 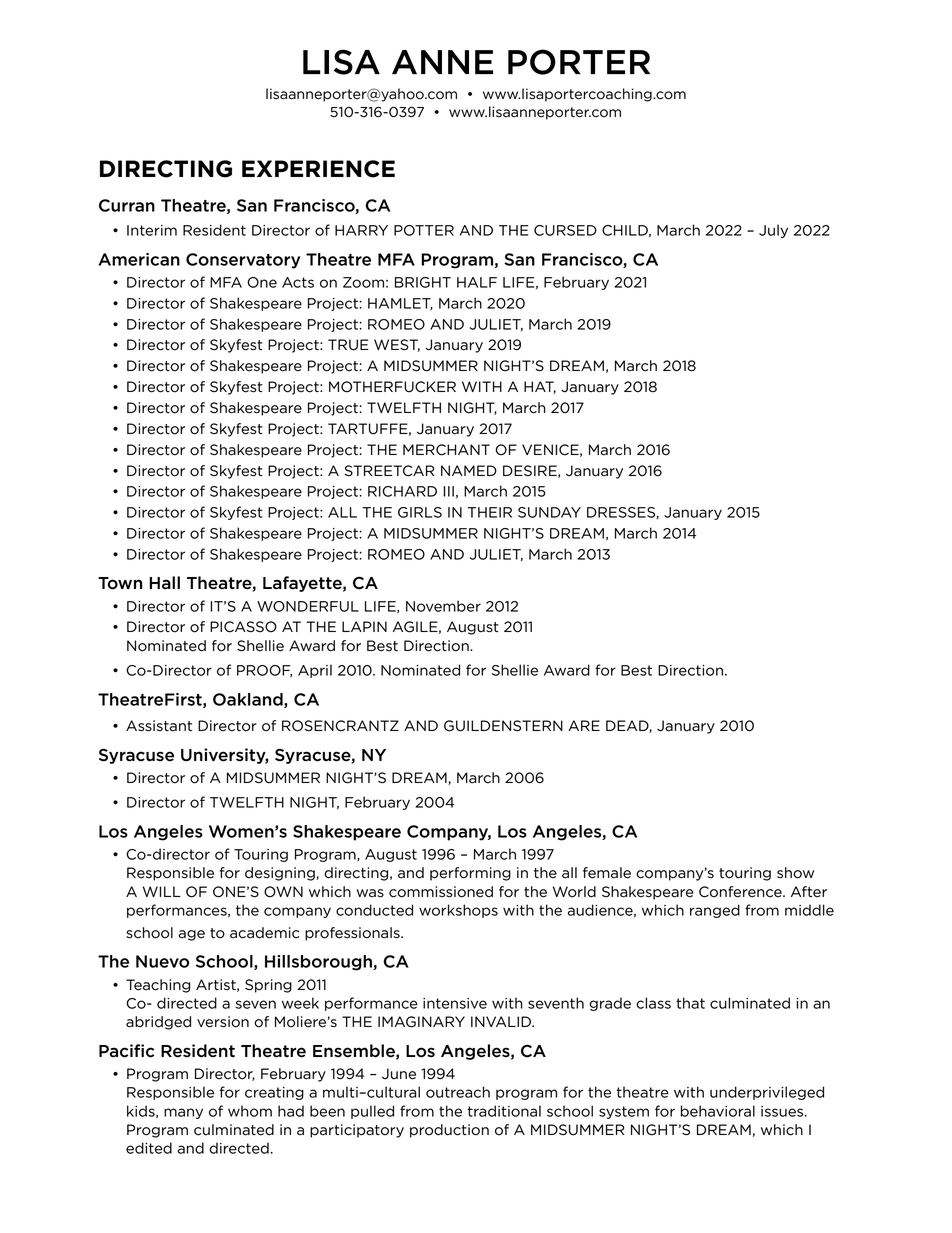 What do you see at coordinates (164, 583) in the screenshot?
I see `Hall` at bounding box center [164, 583].
